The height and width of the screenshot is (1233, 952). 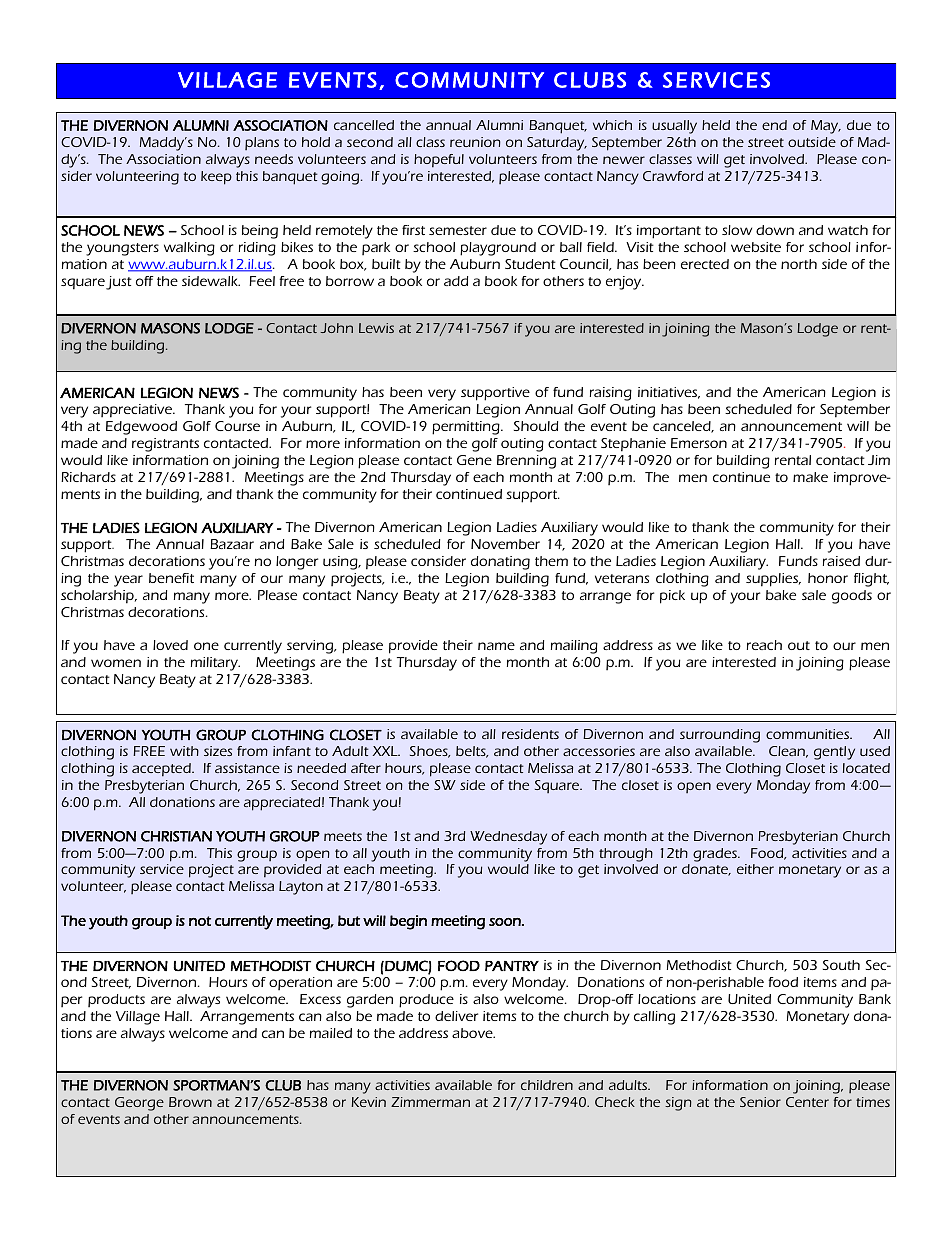 What do you see at coordinates (496, 646) in the screenshot?
I see `name` at bounding box center [496, 646].
